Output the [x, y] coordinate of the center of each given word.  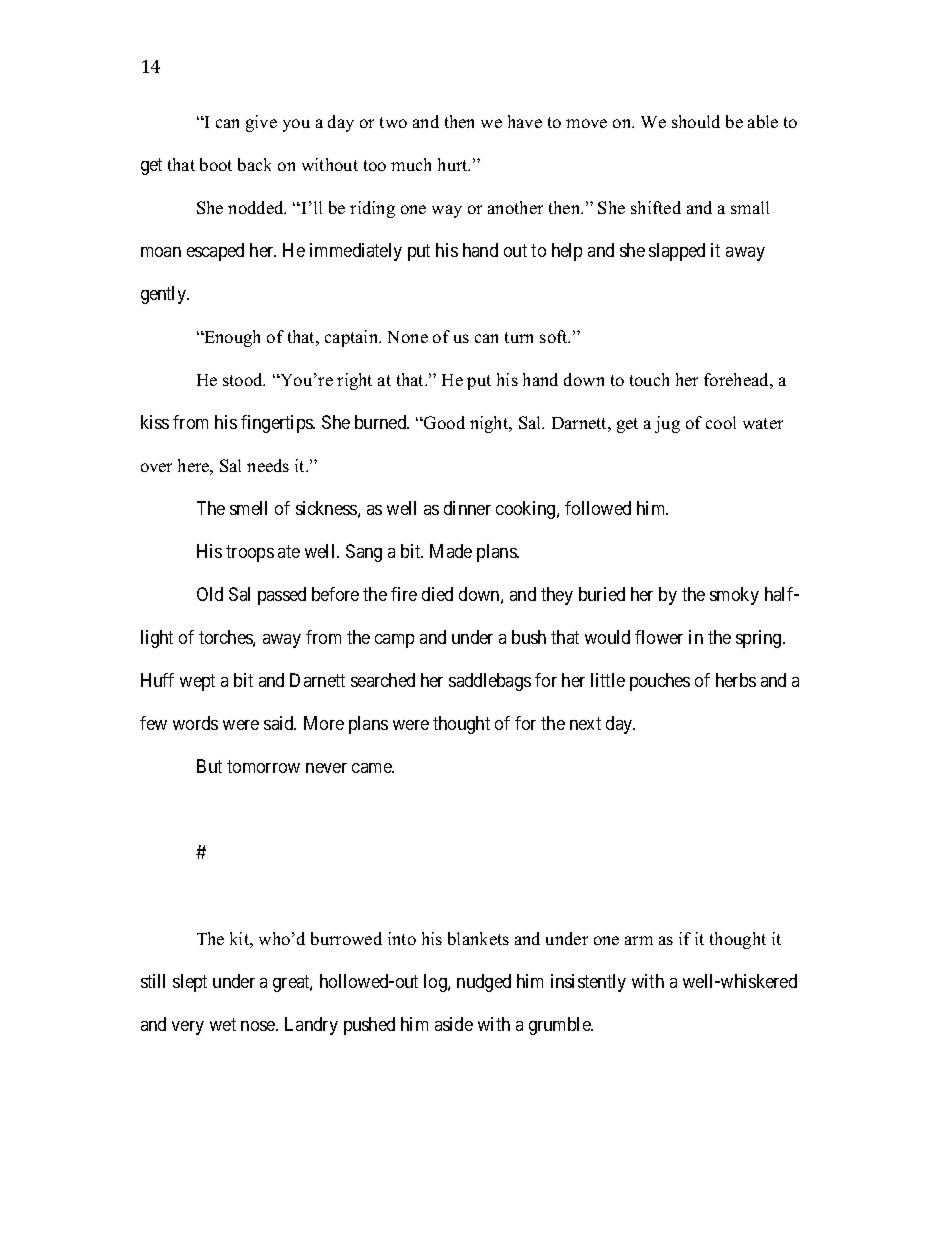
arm [639, 940]
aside [454, 1024]
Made [451, 551]
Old [210, 594]
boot [216, 164]
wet [223, 1024]
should [696, 121]
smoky [734, 596]
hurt [454, 164]
